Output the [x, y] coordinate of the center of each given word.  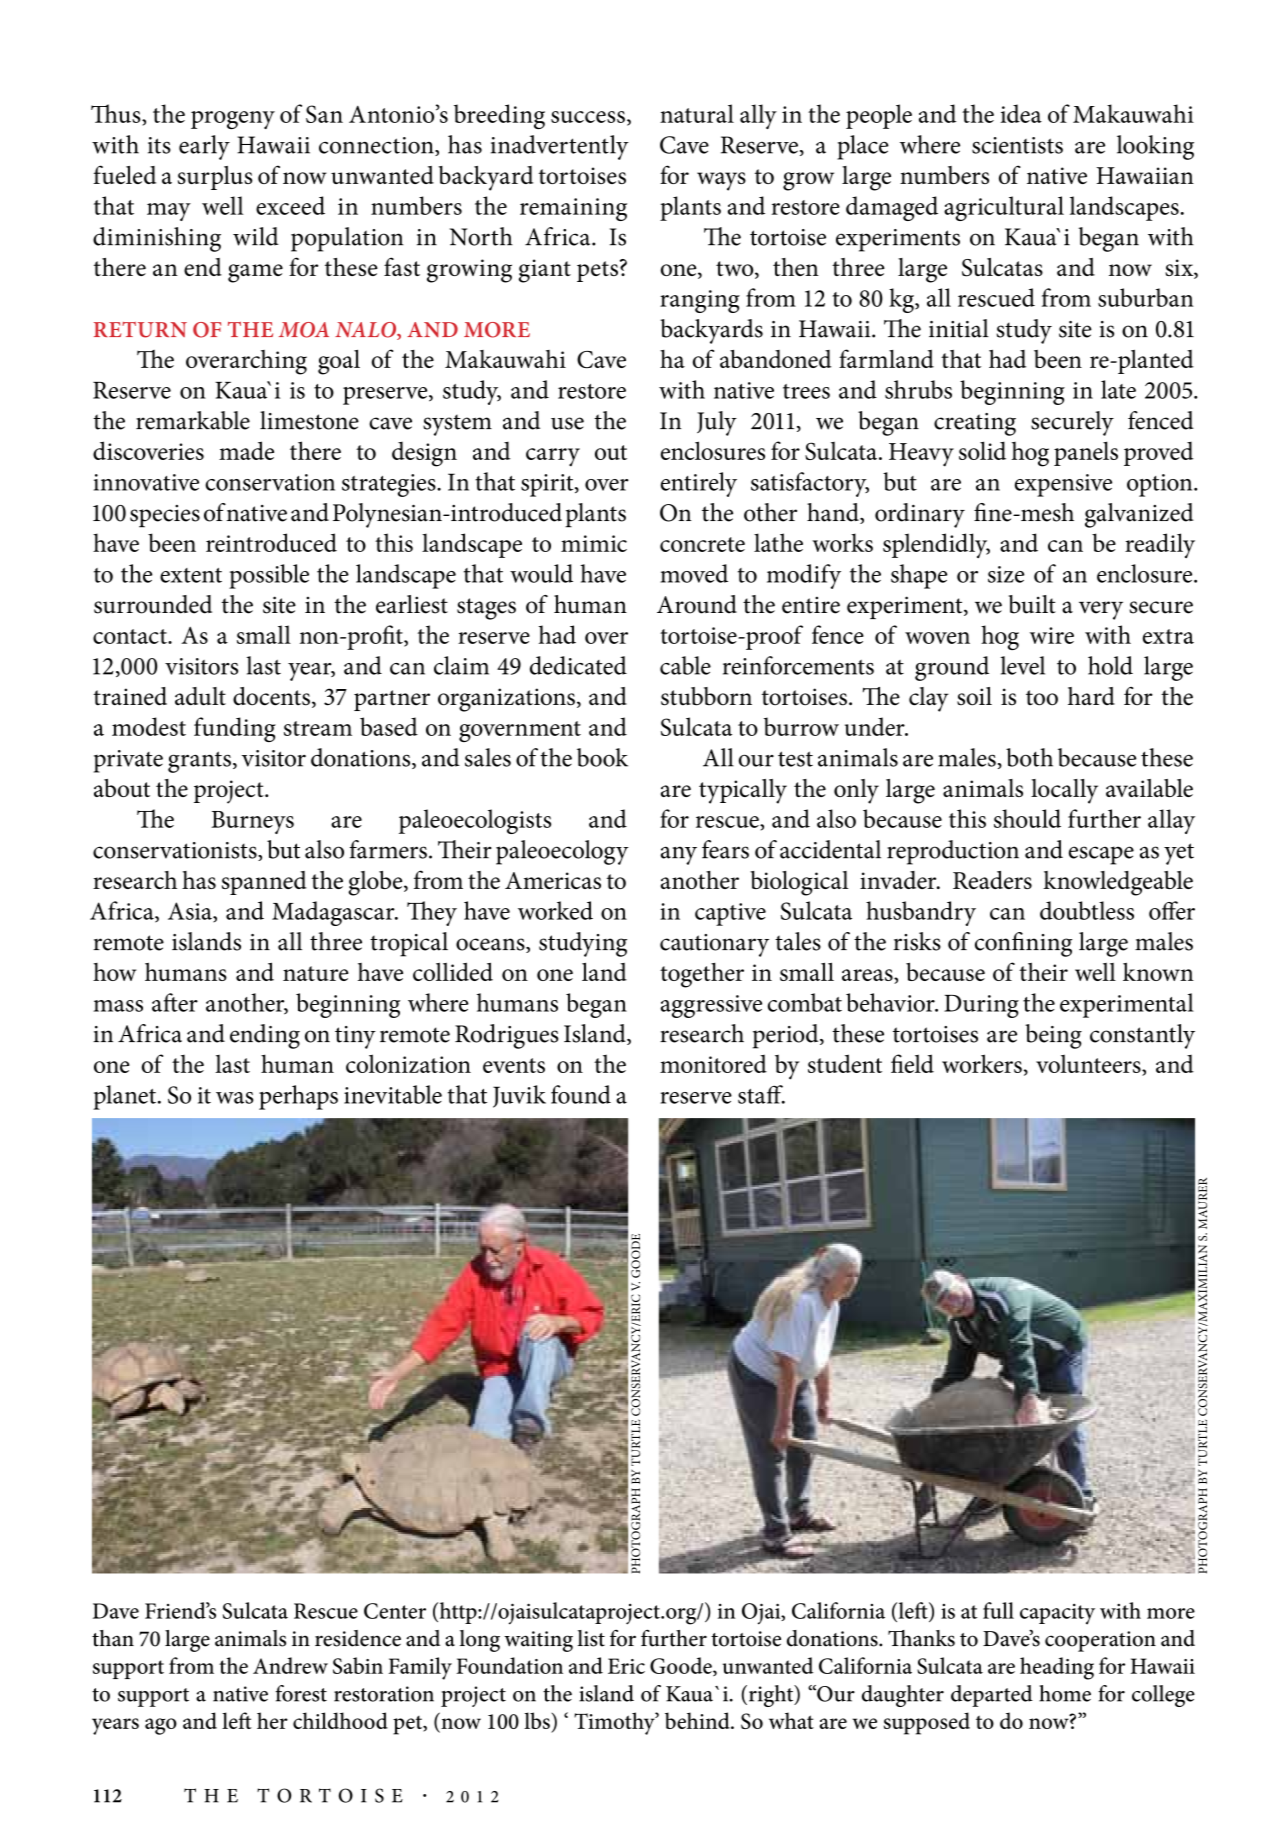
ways [721, 181]
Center [395, 1611]
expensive [1063, 485]
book [602, 757]
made [246, 450]
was [234, 1098]
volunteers [1089, 1065]
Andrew [290, 1665]
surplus [215, 178]
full [998, 1610]
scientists [1017, 145]
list [591, 1638]
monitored [713, 1063]
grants [199, 762]
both [1029, 757]
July [717, 423]
